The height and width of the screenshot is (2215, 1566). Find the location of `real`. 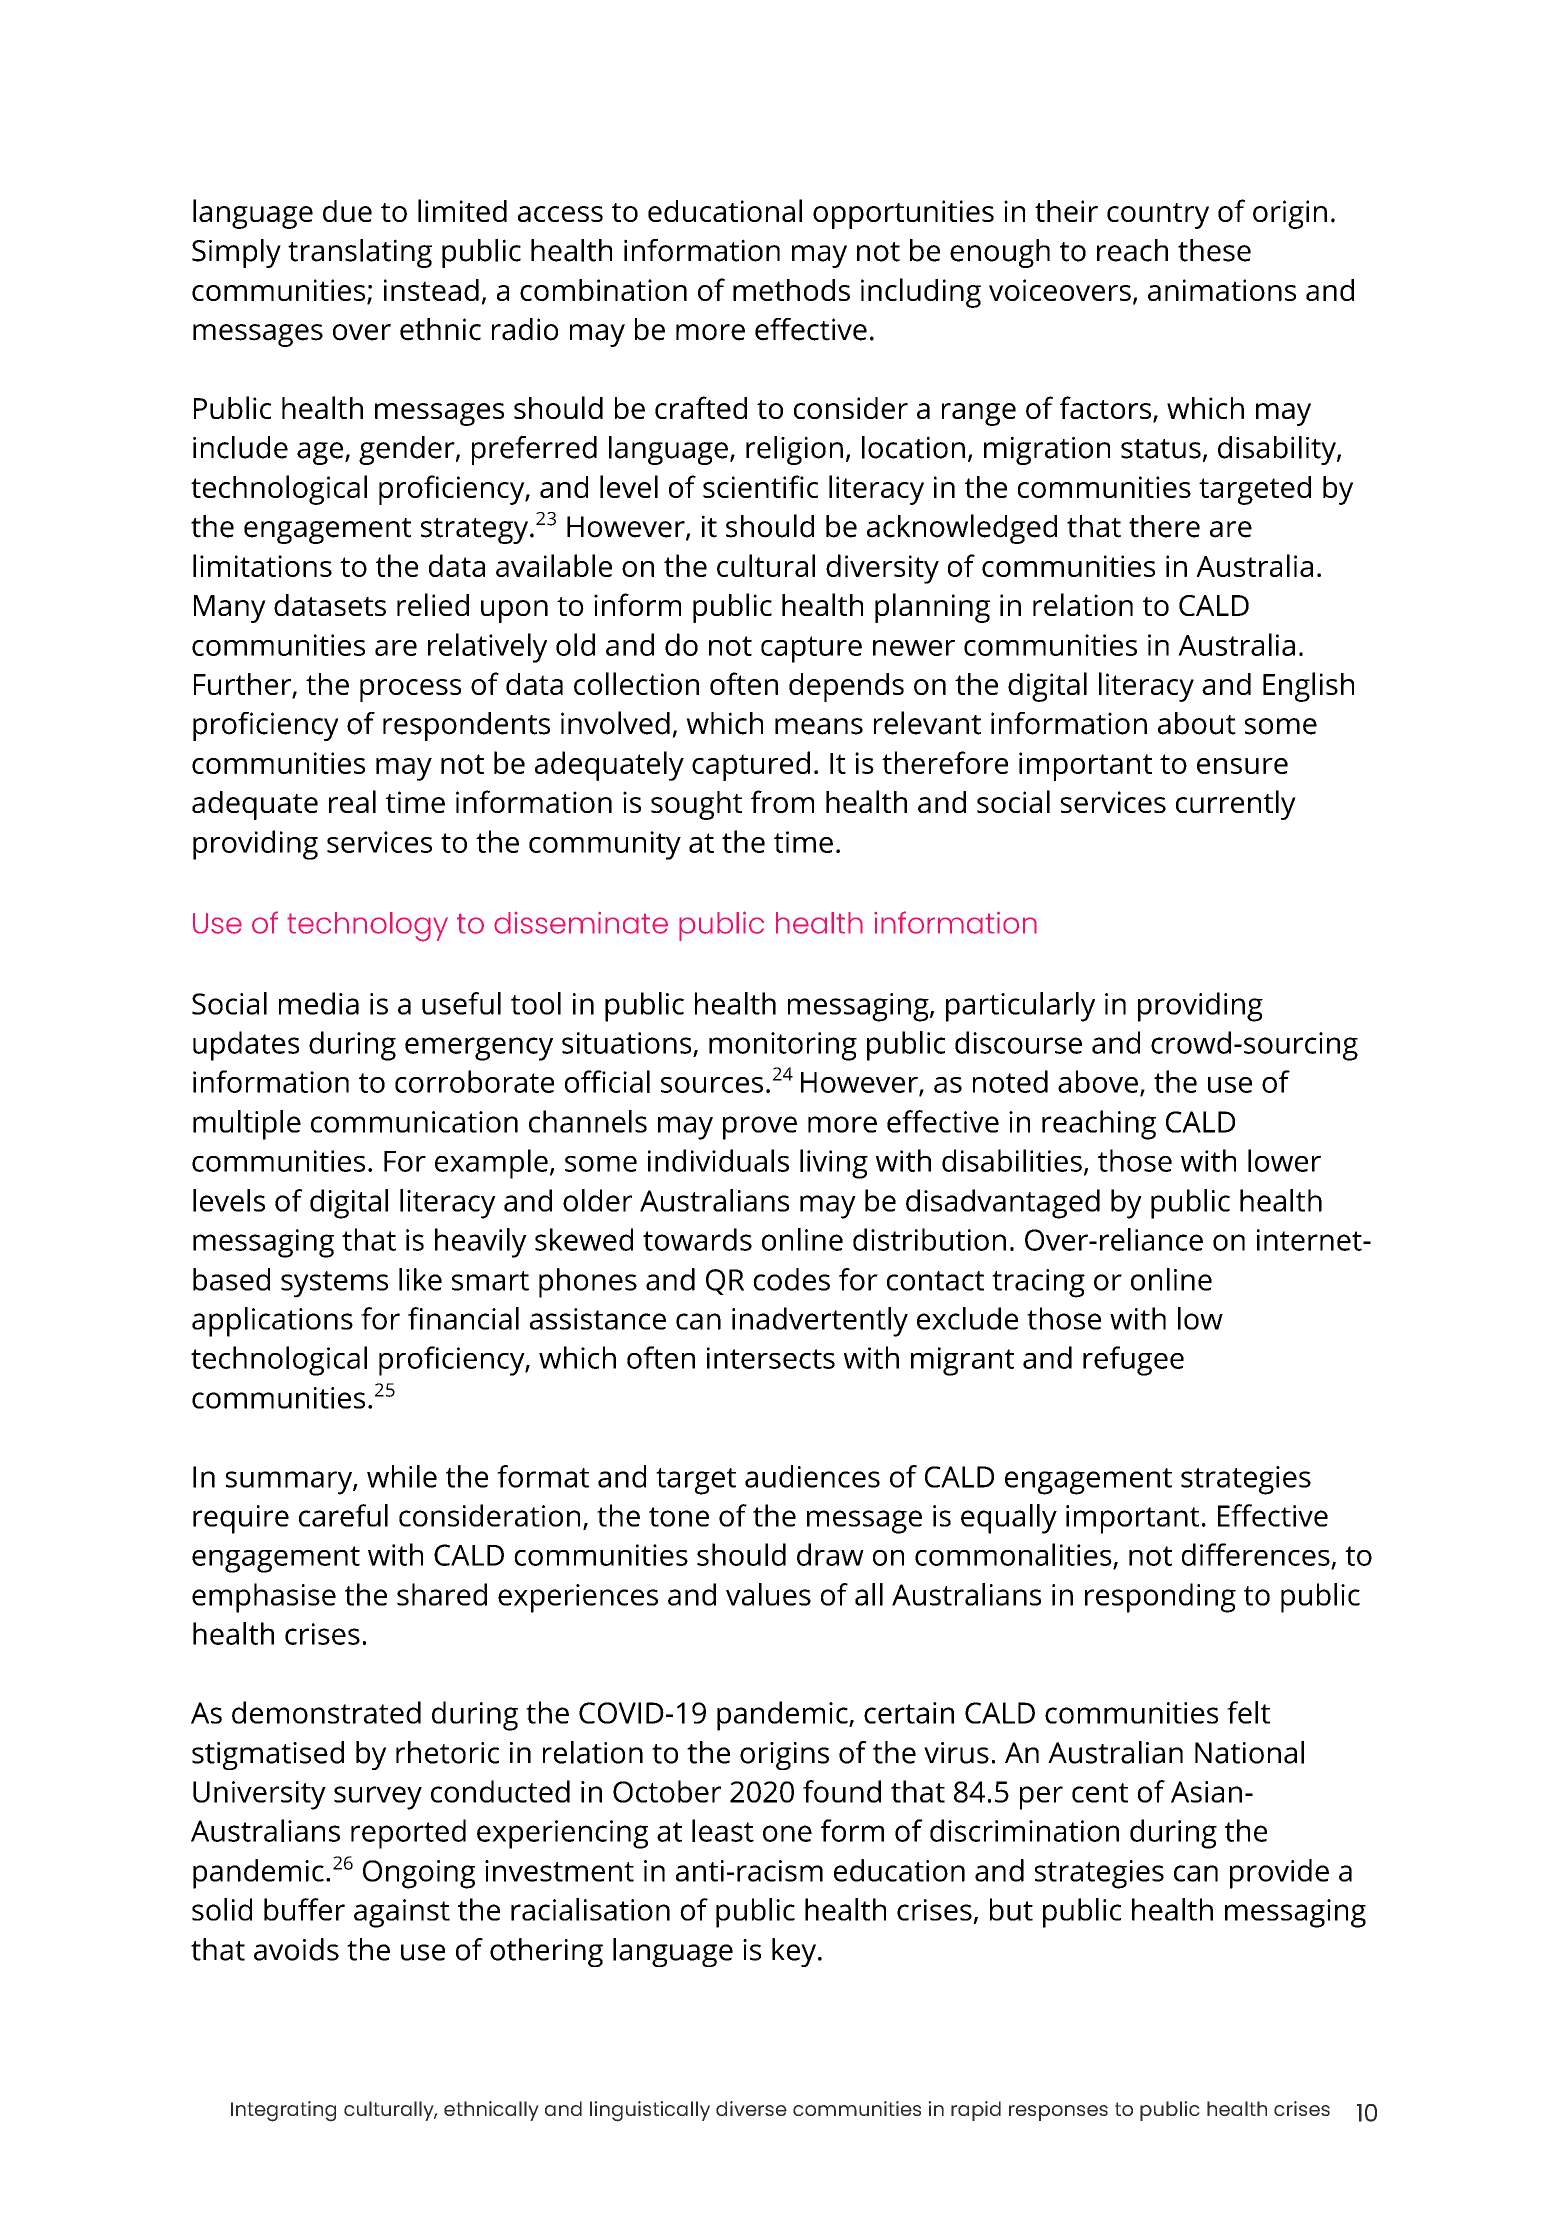

real is located at coordinates (352, 801).
